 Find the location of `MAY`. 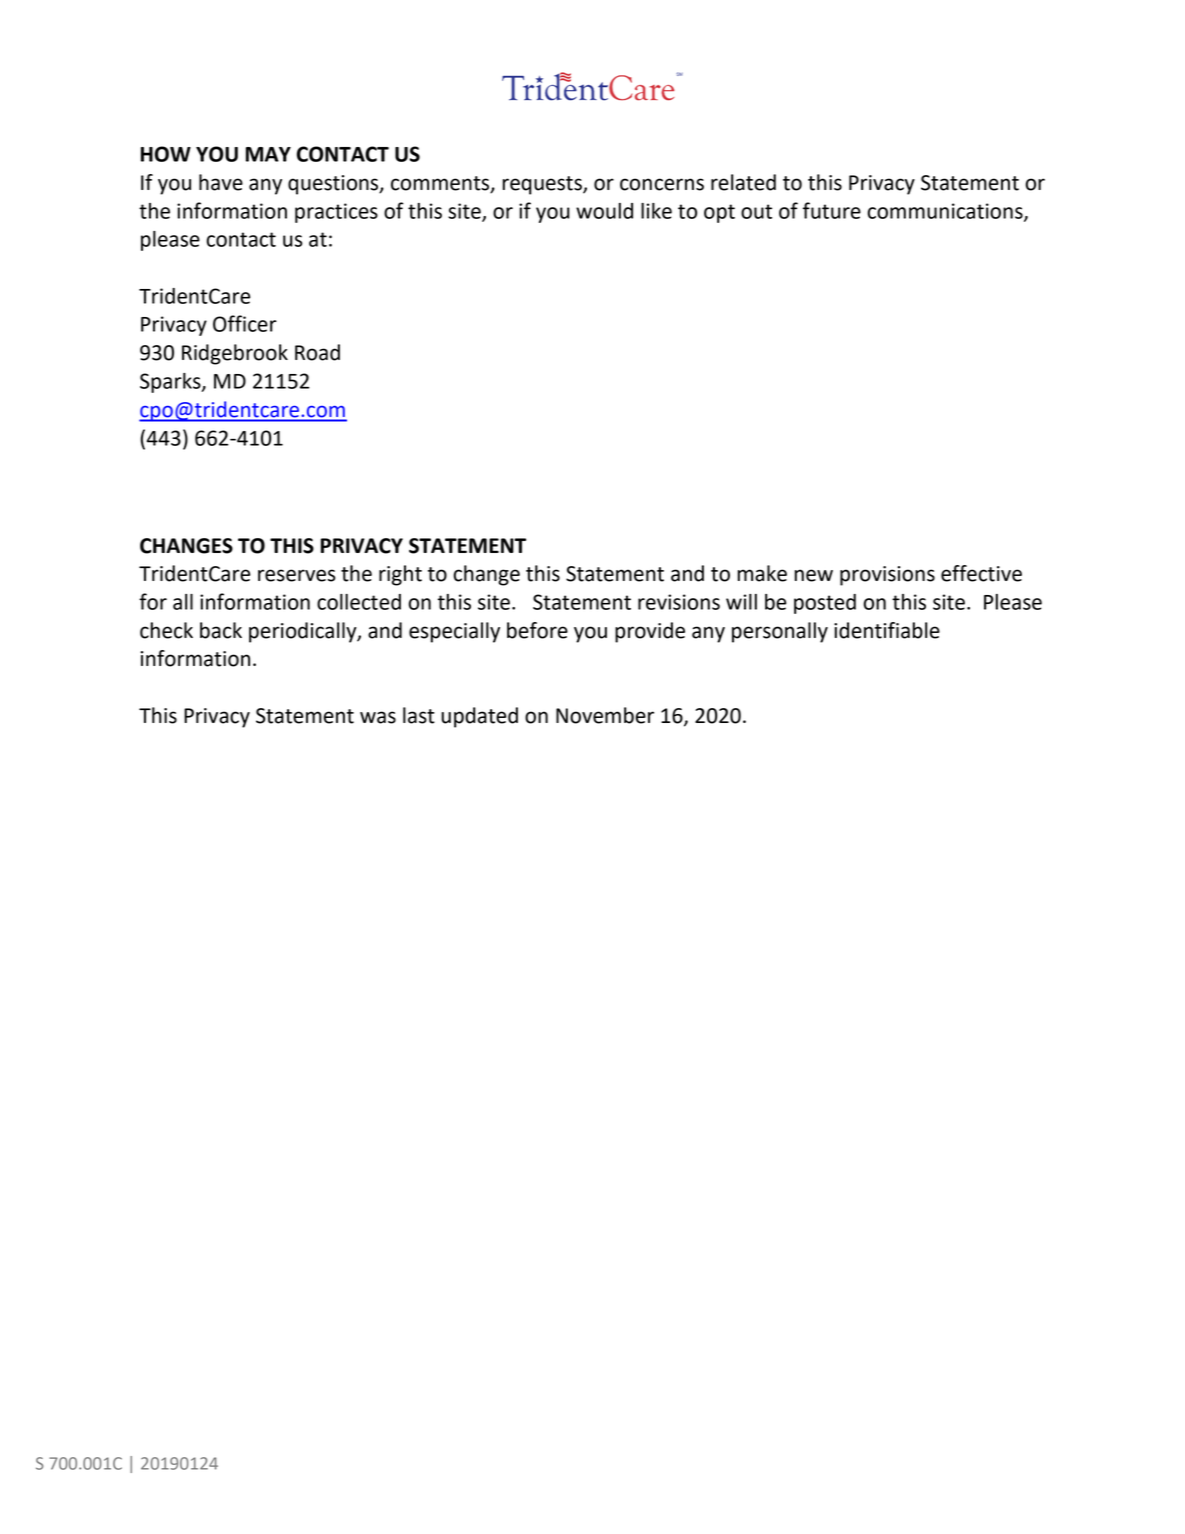

MAY is located at coordinates (268, 154).
